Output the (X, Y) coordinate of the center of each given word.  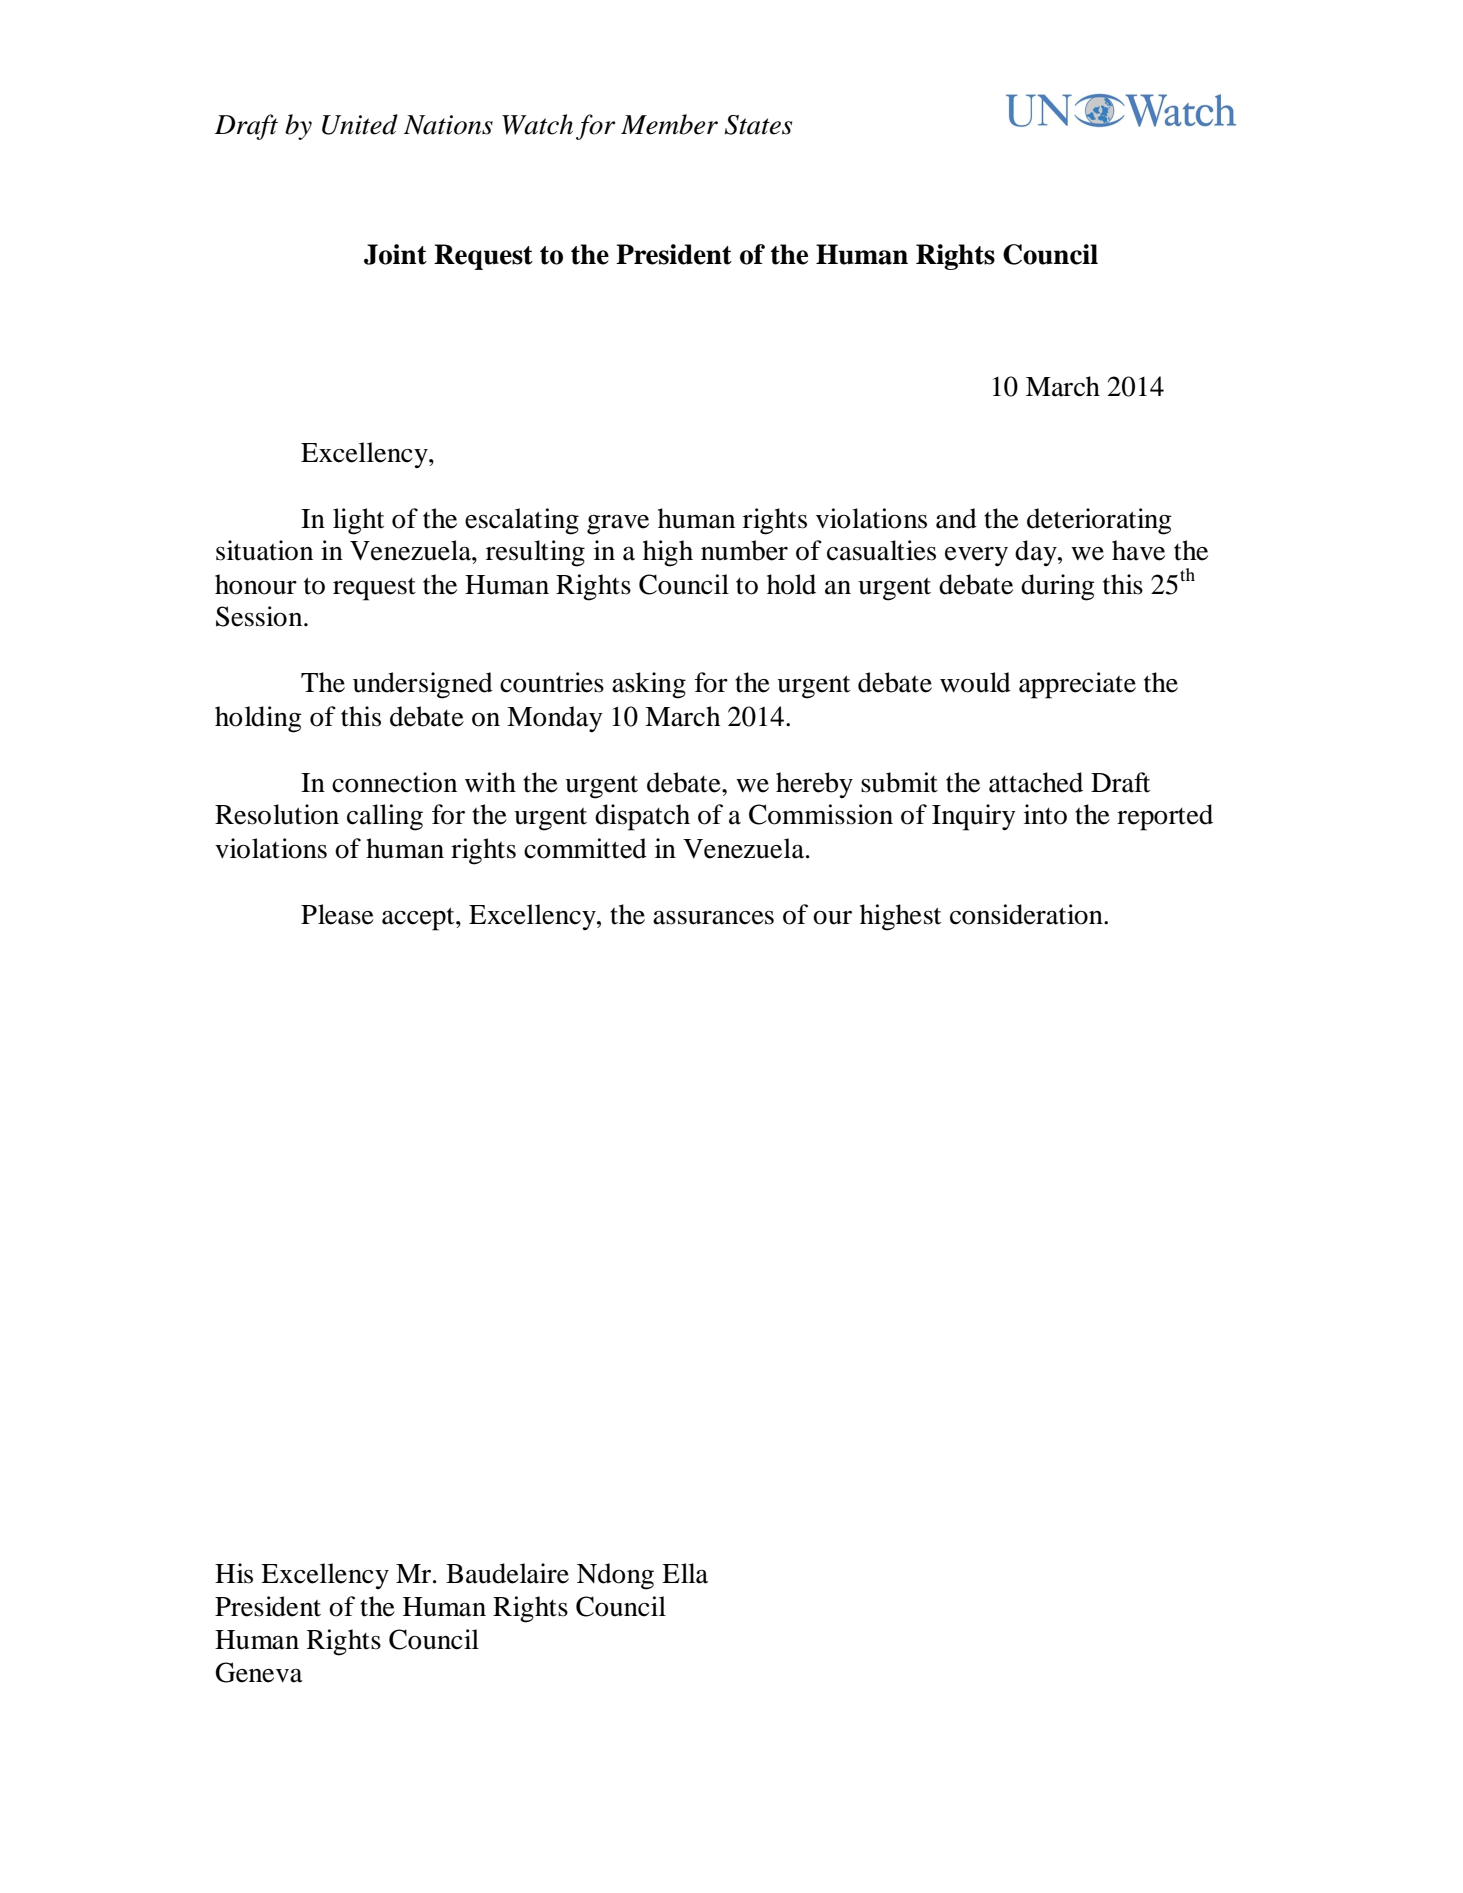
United (360, 124)
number (744, 550)
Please (337, 914)
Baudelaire (507, 1573)
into (1045, 814)
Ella (685, 1573)
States (758, 125)
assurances (713, 918)
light (358, 521)
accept (419, 919)
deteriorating (1099, 521)
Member (669, 124)
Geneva (259, 1672)
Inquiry (974, 817)
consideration (1027, 914)
